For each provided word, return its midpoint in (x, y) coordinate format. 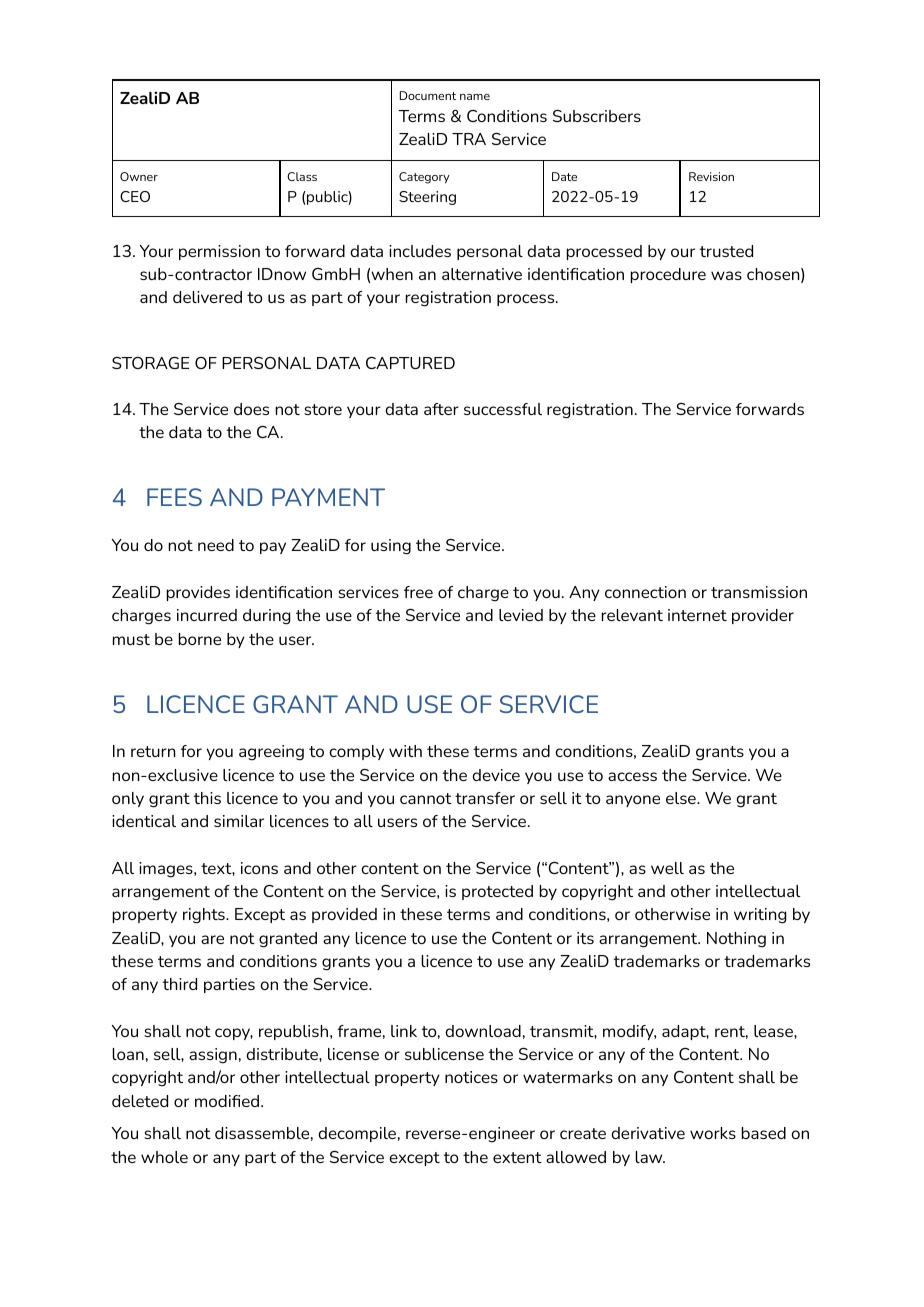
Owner (139, 176)
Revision (711, 176)
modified (228, 1101)
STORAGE (150, 363)
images (167, 870)
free (418, 592)
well (667, 868)
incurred (207, 615)
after (441, 409)
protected (497, 892)
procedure (668, 275)
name (475, 97)
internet (697, 615)
